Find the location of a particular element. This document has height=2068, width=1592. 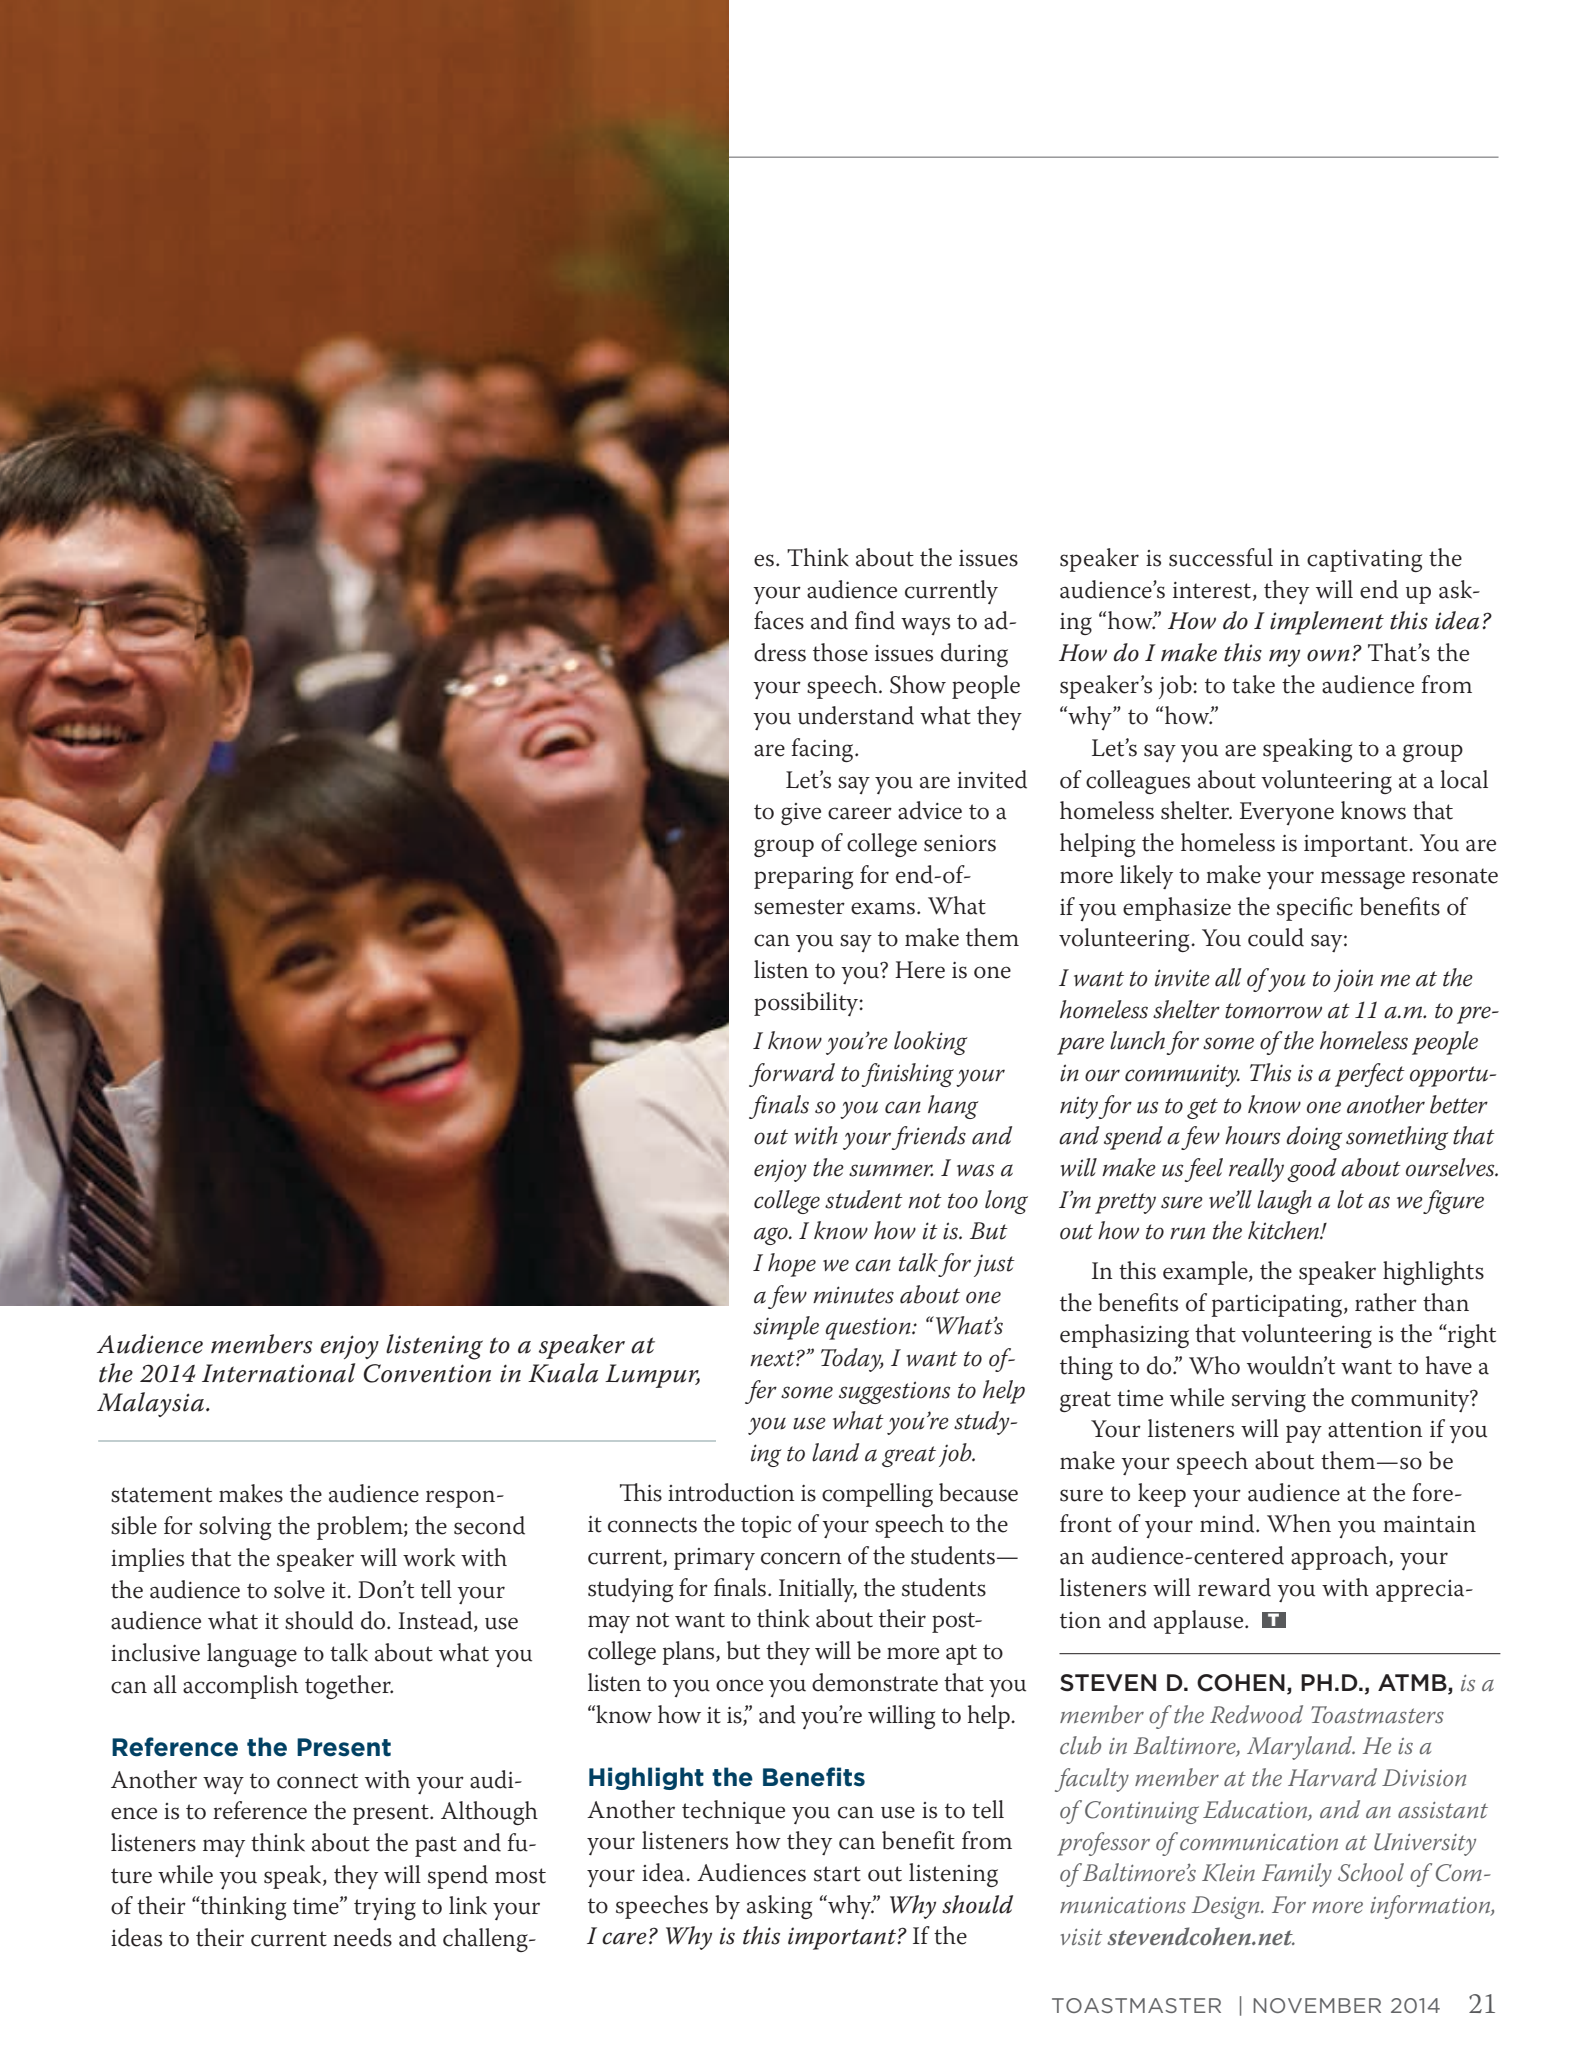

asking is located at coordinates (779, 1907).
